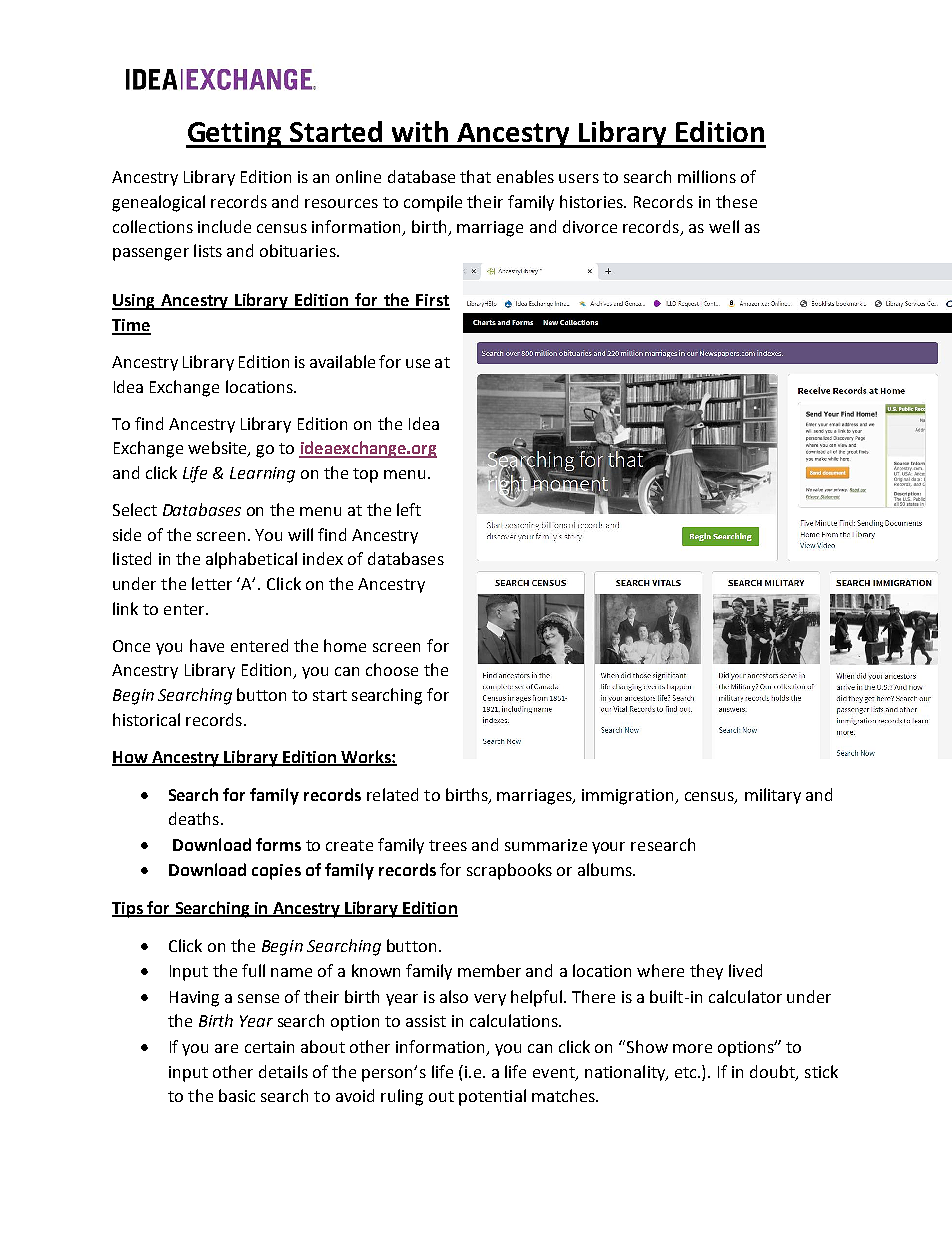 This page has height=1233, width=952. What do you see at coordinates (131, 326) in the page?
I see `Time` at bounding box center [131, 326].
